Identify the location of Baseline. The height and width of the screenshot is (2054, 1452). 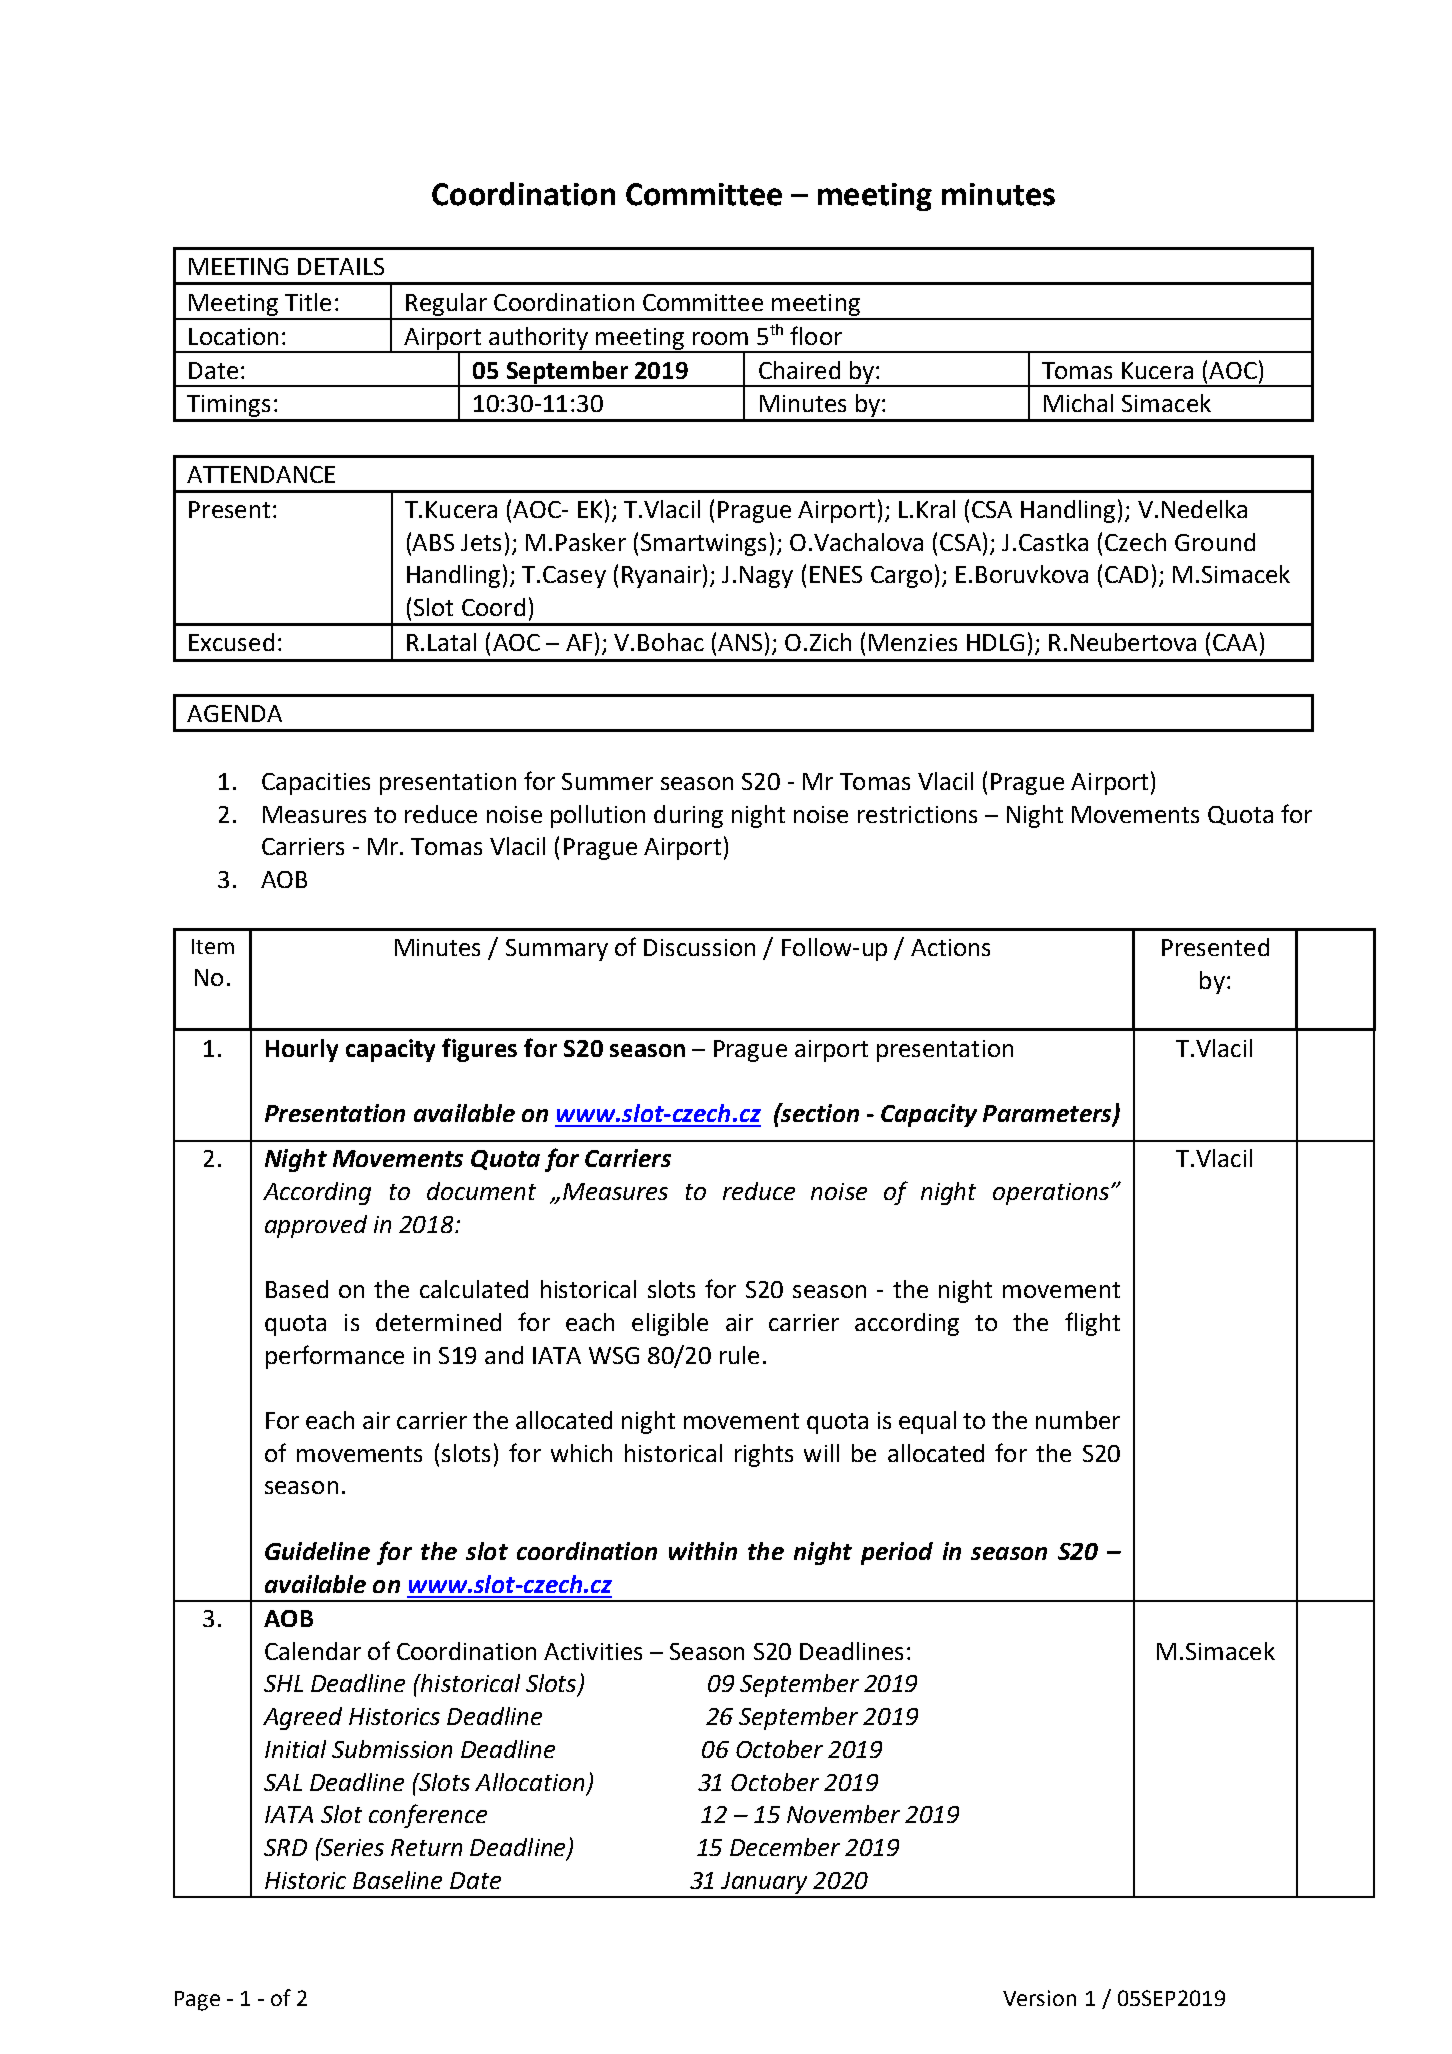
(397, 1880).
